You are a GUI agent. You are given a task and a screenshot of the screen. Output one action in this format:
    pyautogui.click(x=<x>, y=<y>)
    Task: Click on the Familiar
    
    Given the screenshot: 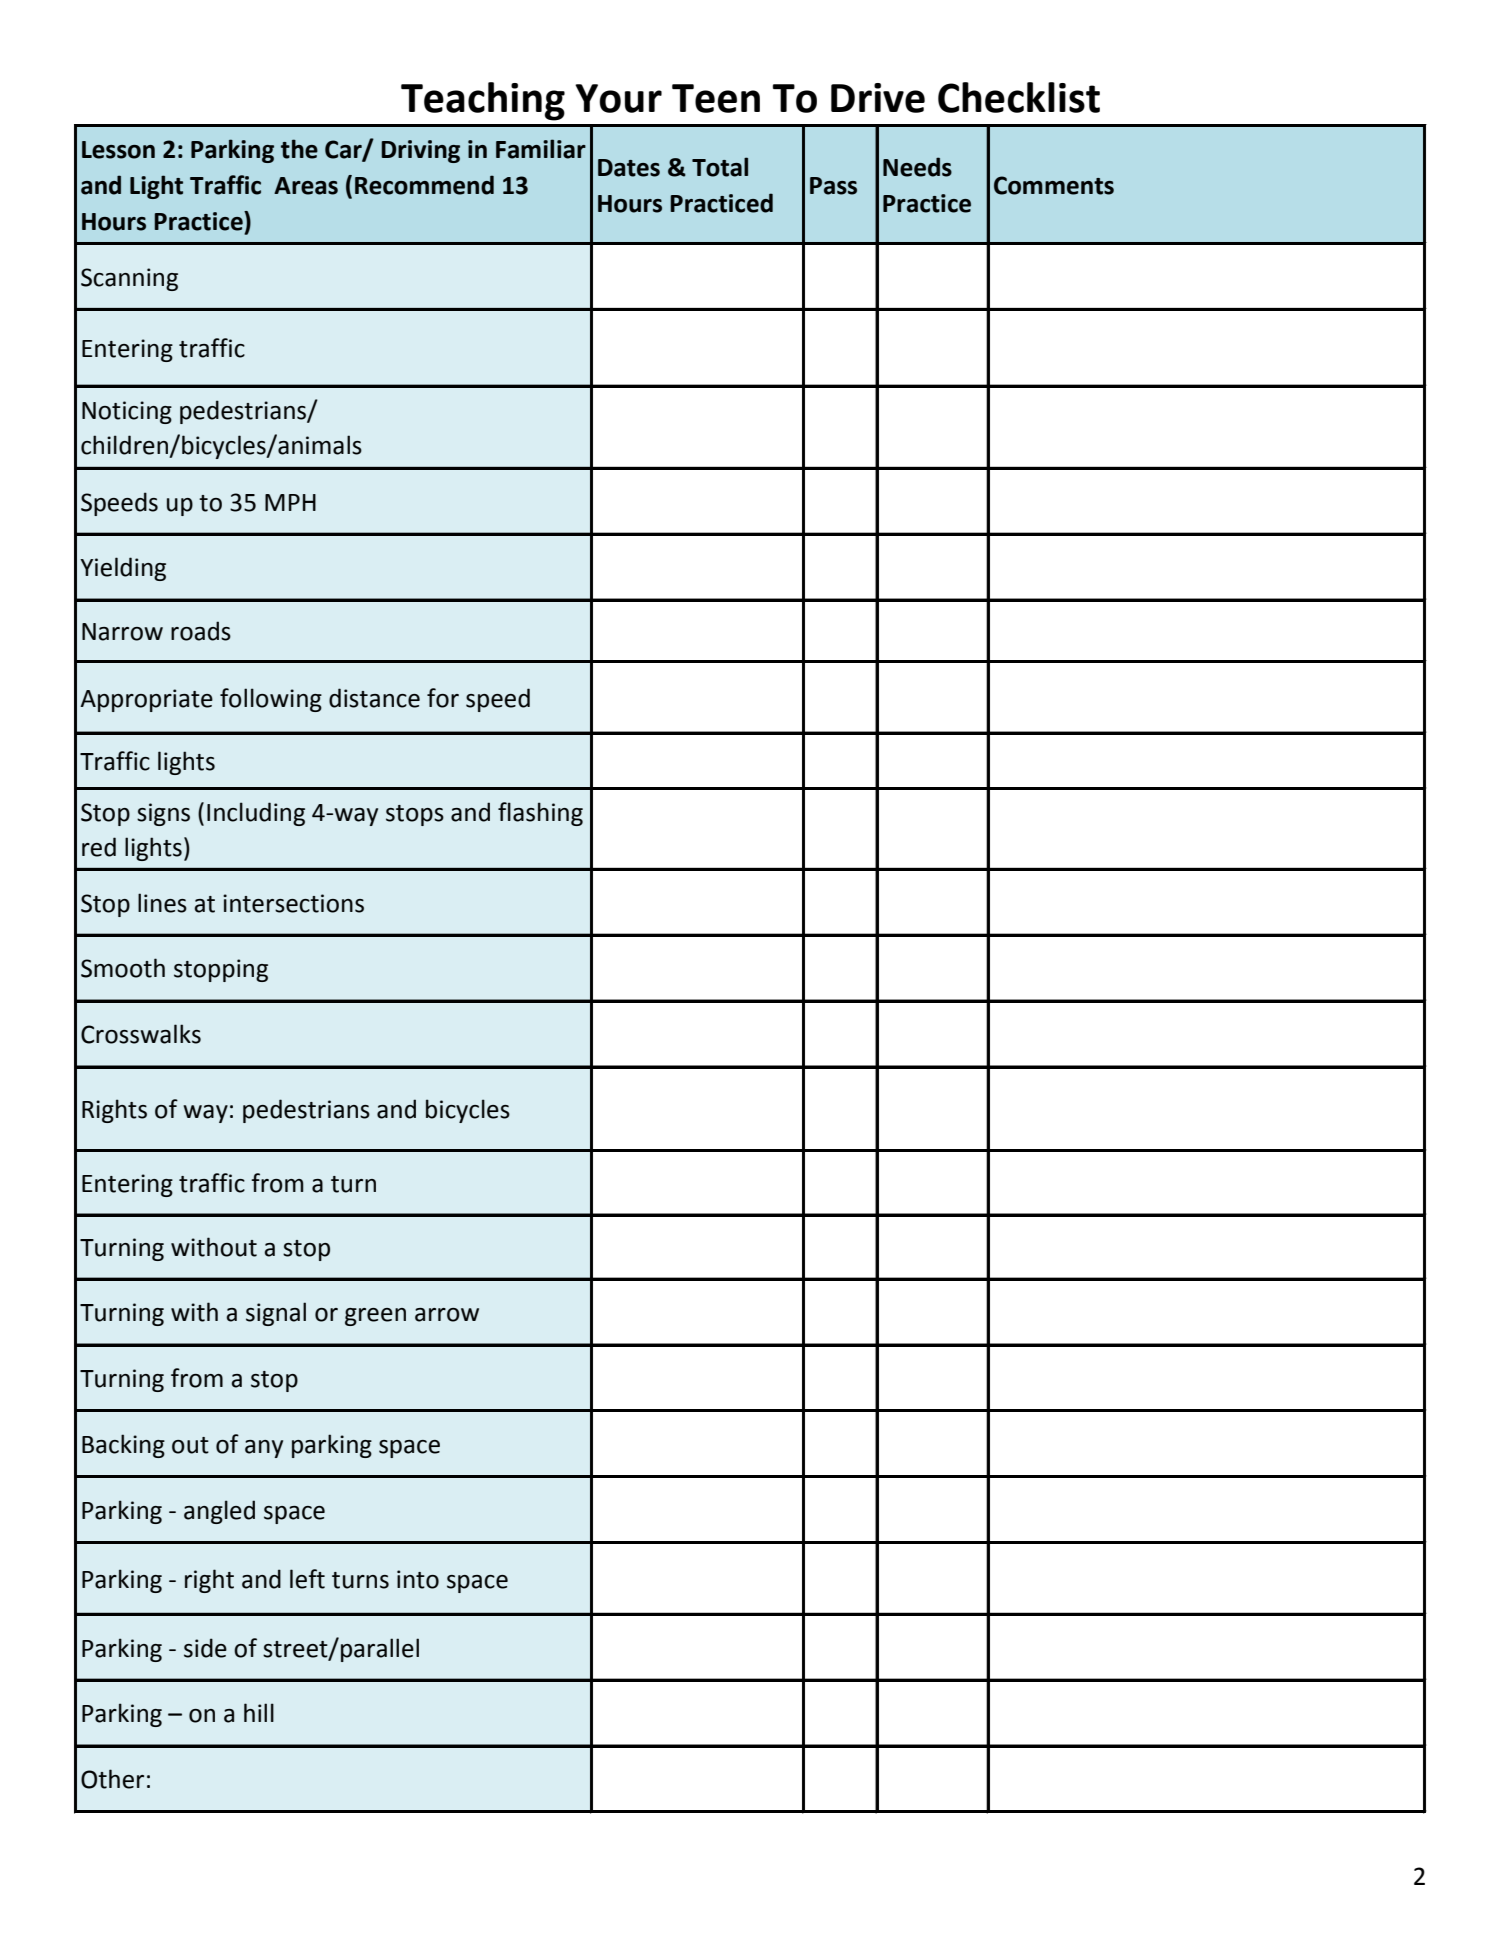 What is the action you would take?
    pyautogui.click(x=541, y=149)
